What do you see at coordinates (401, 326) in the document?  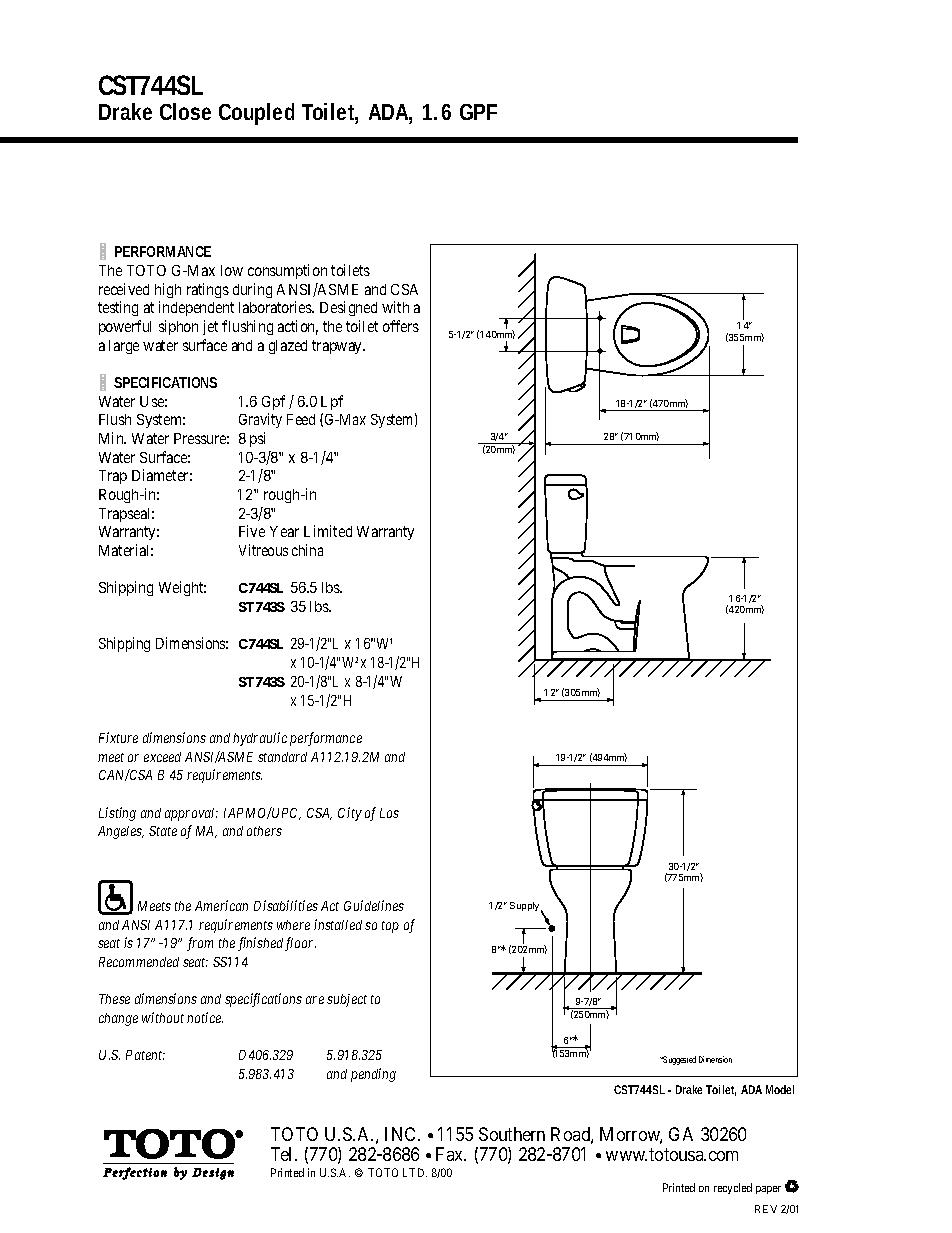 I see `offers` at bounding box center [401, 326].
